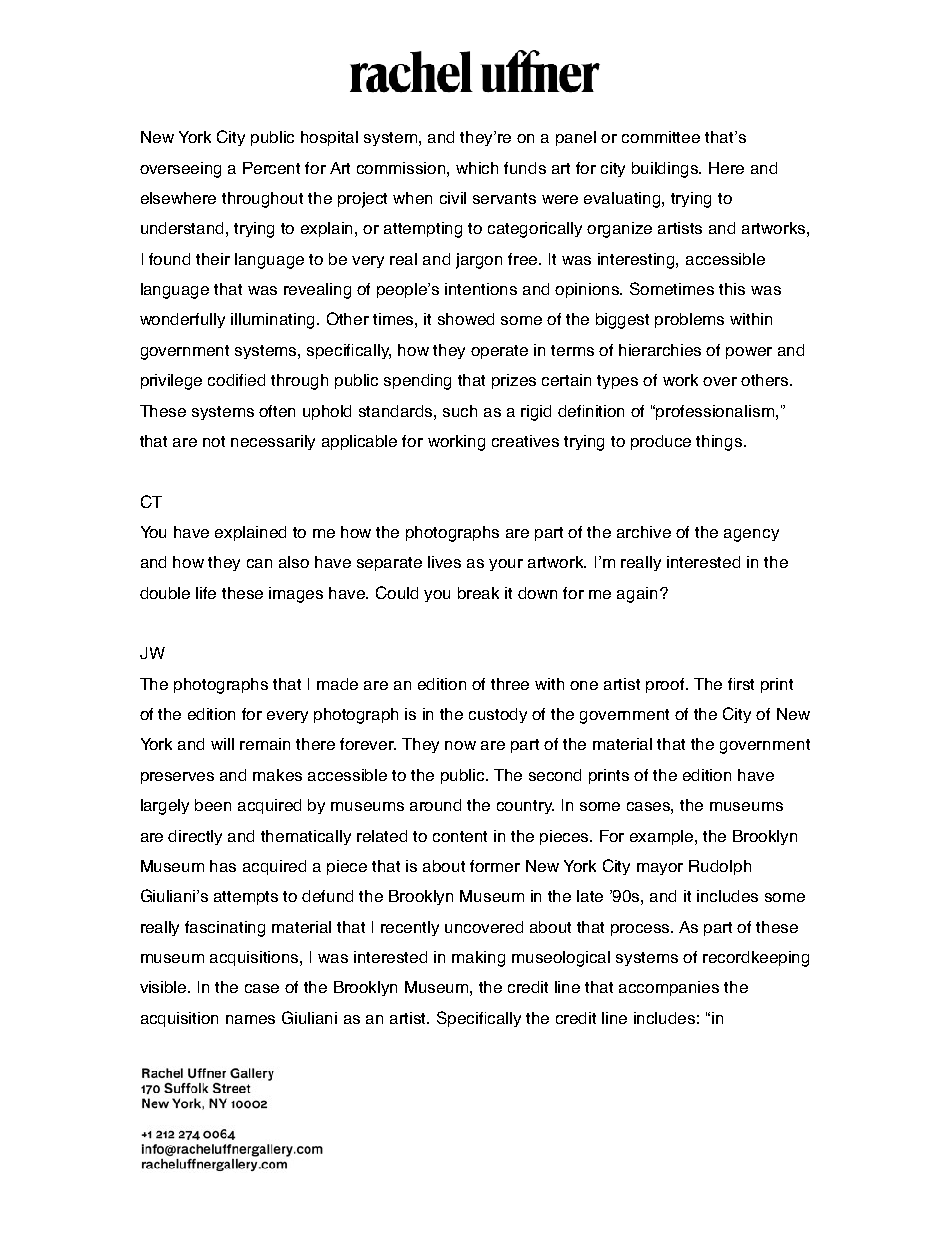 This screenshot has width=952, height=1233. Describe the element at coordinates (271, 168) in the screenshot. I see `Percent` at that location.
